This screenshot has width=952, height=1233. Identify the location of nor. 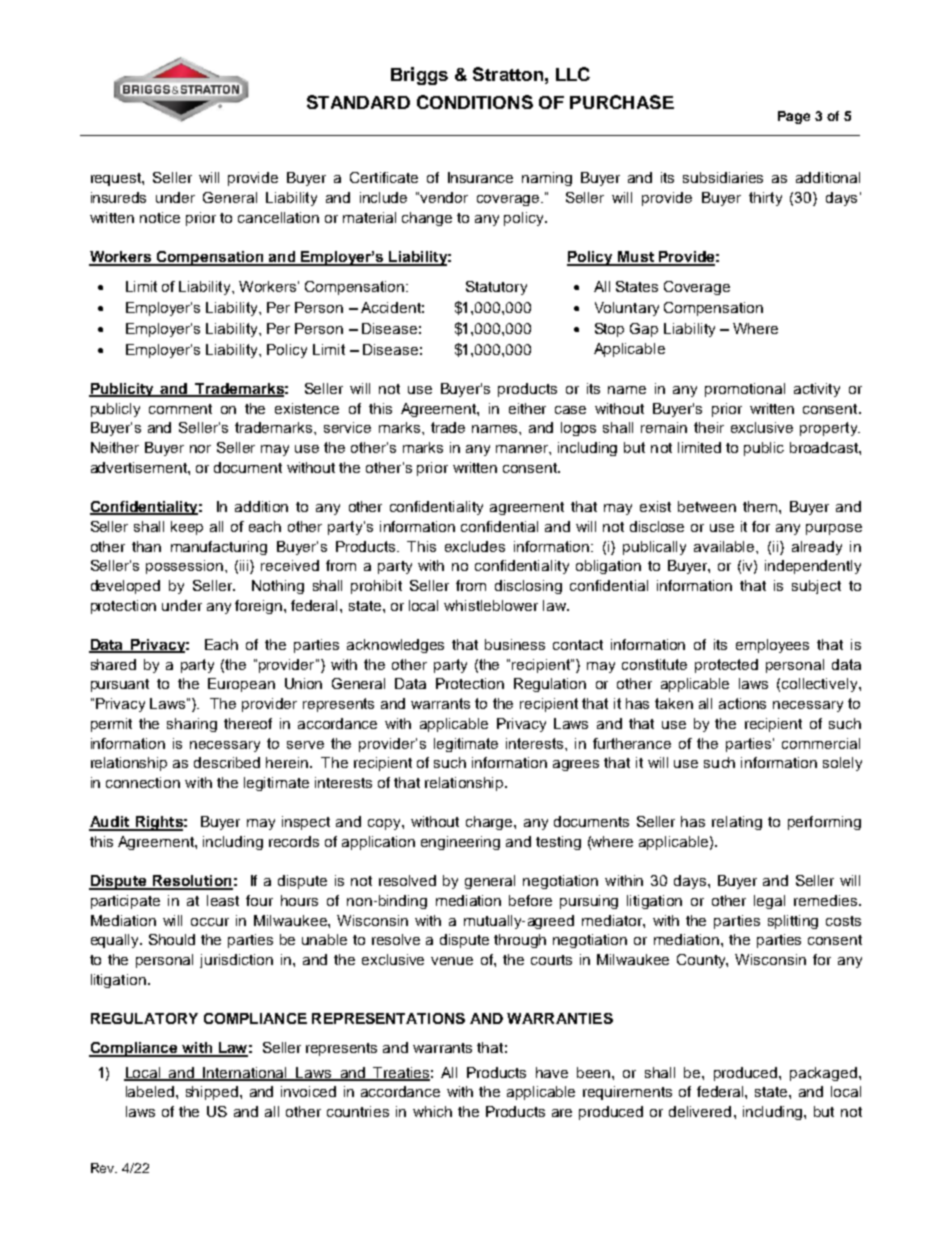
(200, 449).
